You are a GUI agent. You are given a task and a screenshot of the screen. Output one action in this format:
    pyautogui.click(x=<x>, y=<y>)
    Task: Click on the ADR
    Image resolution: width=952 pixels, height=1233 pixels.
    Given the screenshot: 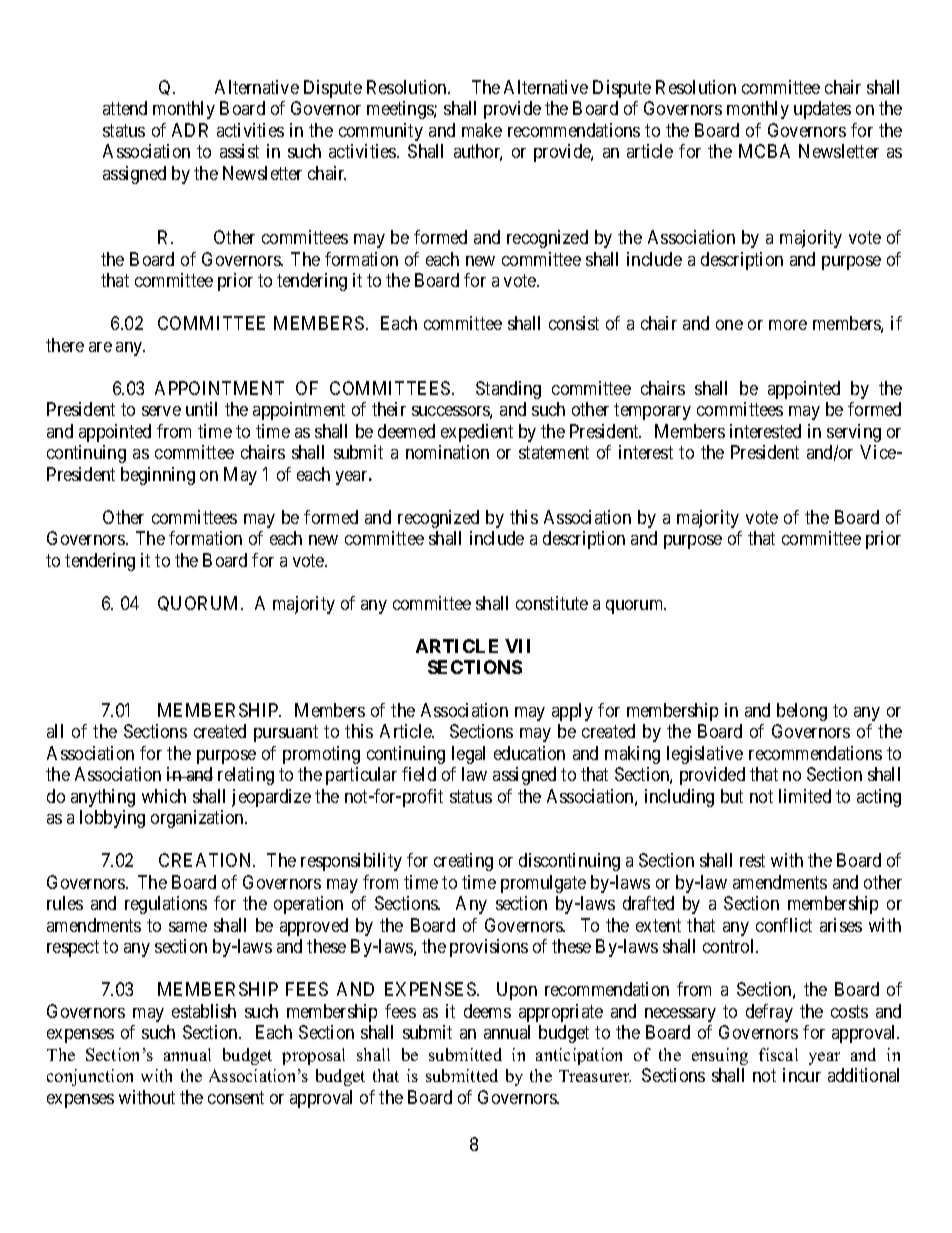 What is the action you would take?
    pyautogui.click(x=190, y=130)
